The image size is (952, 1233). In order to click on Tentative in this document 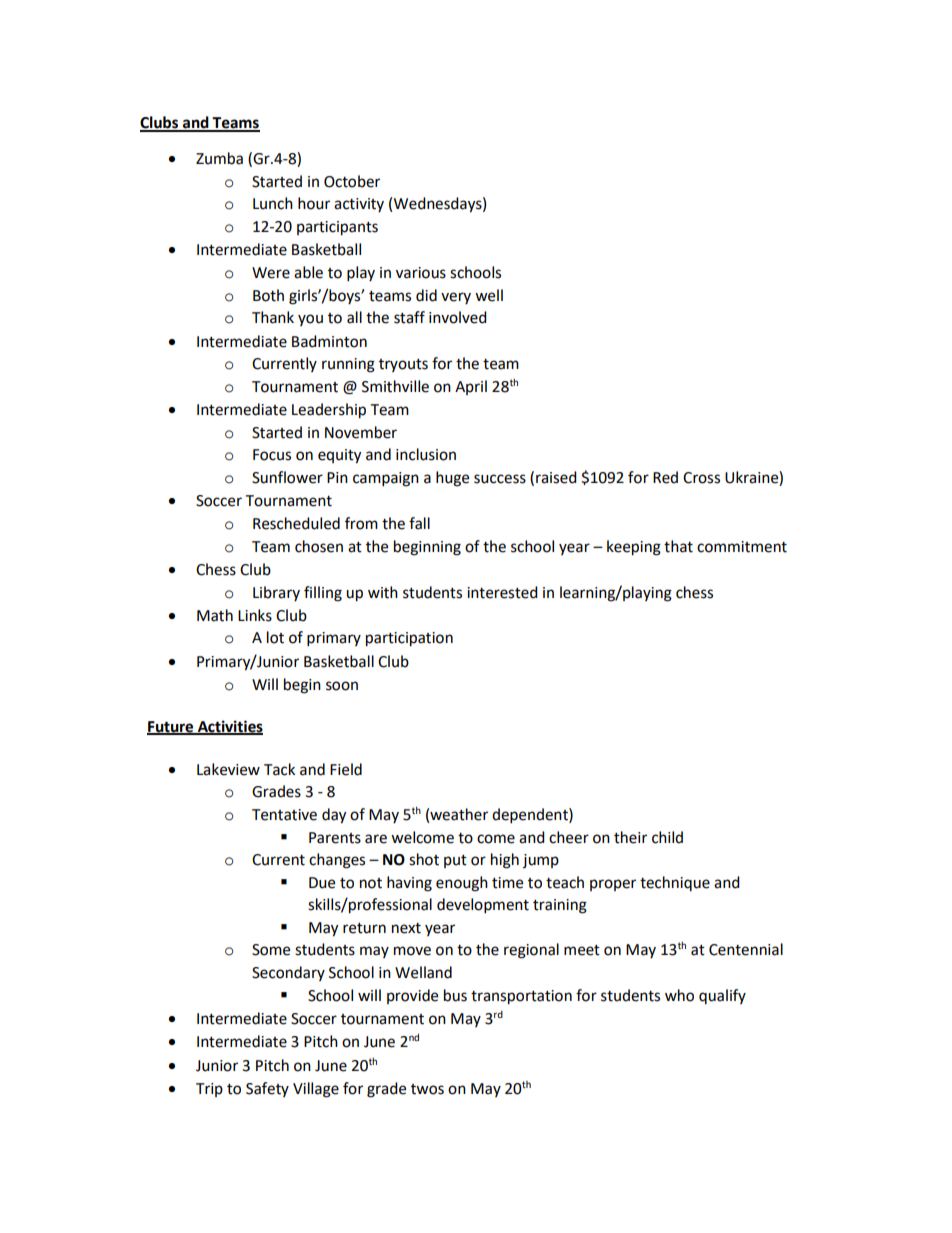, I will do `click(284, 815)`.
